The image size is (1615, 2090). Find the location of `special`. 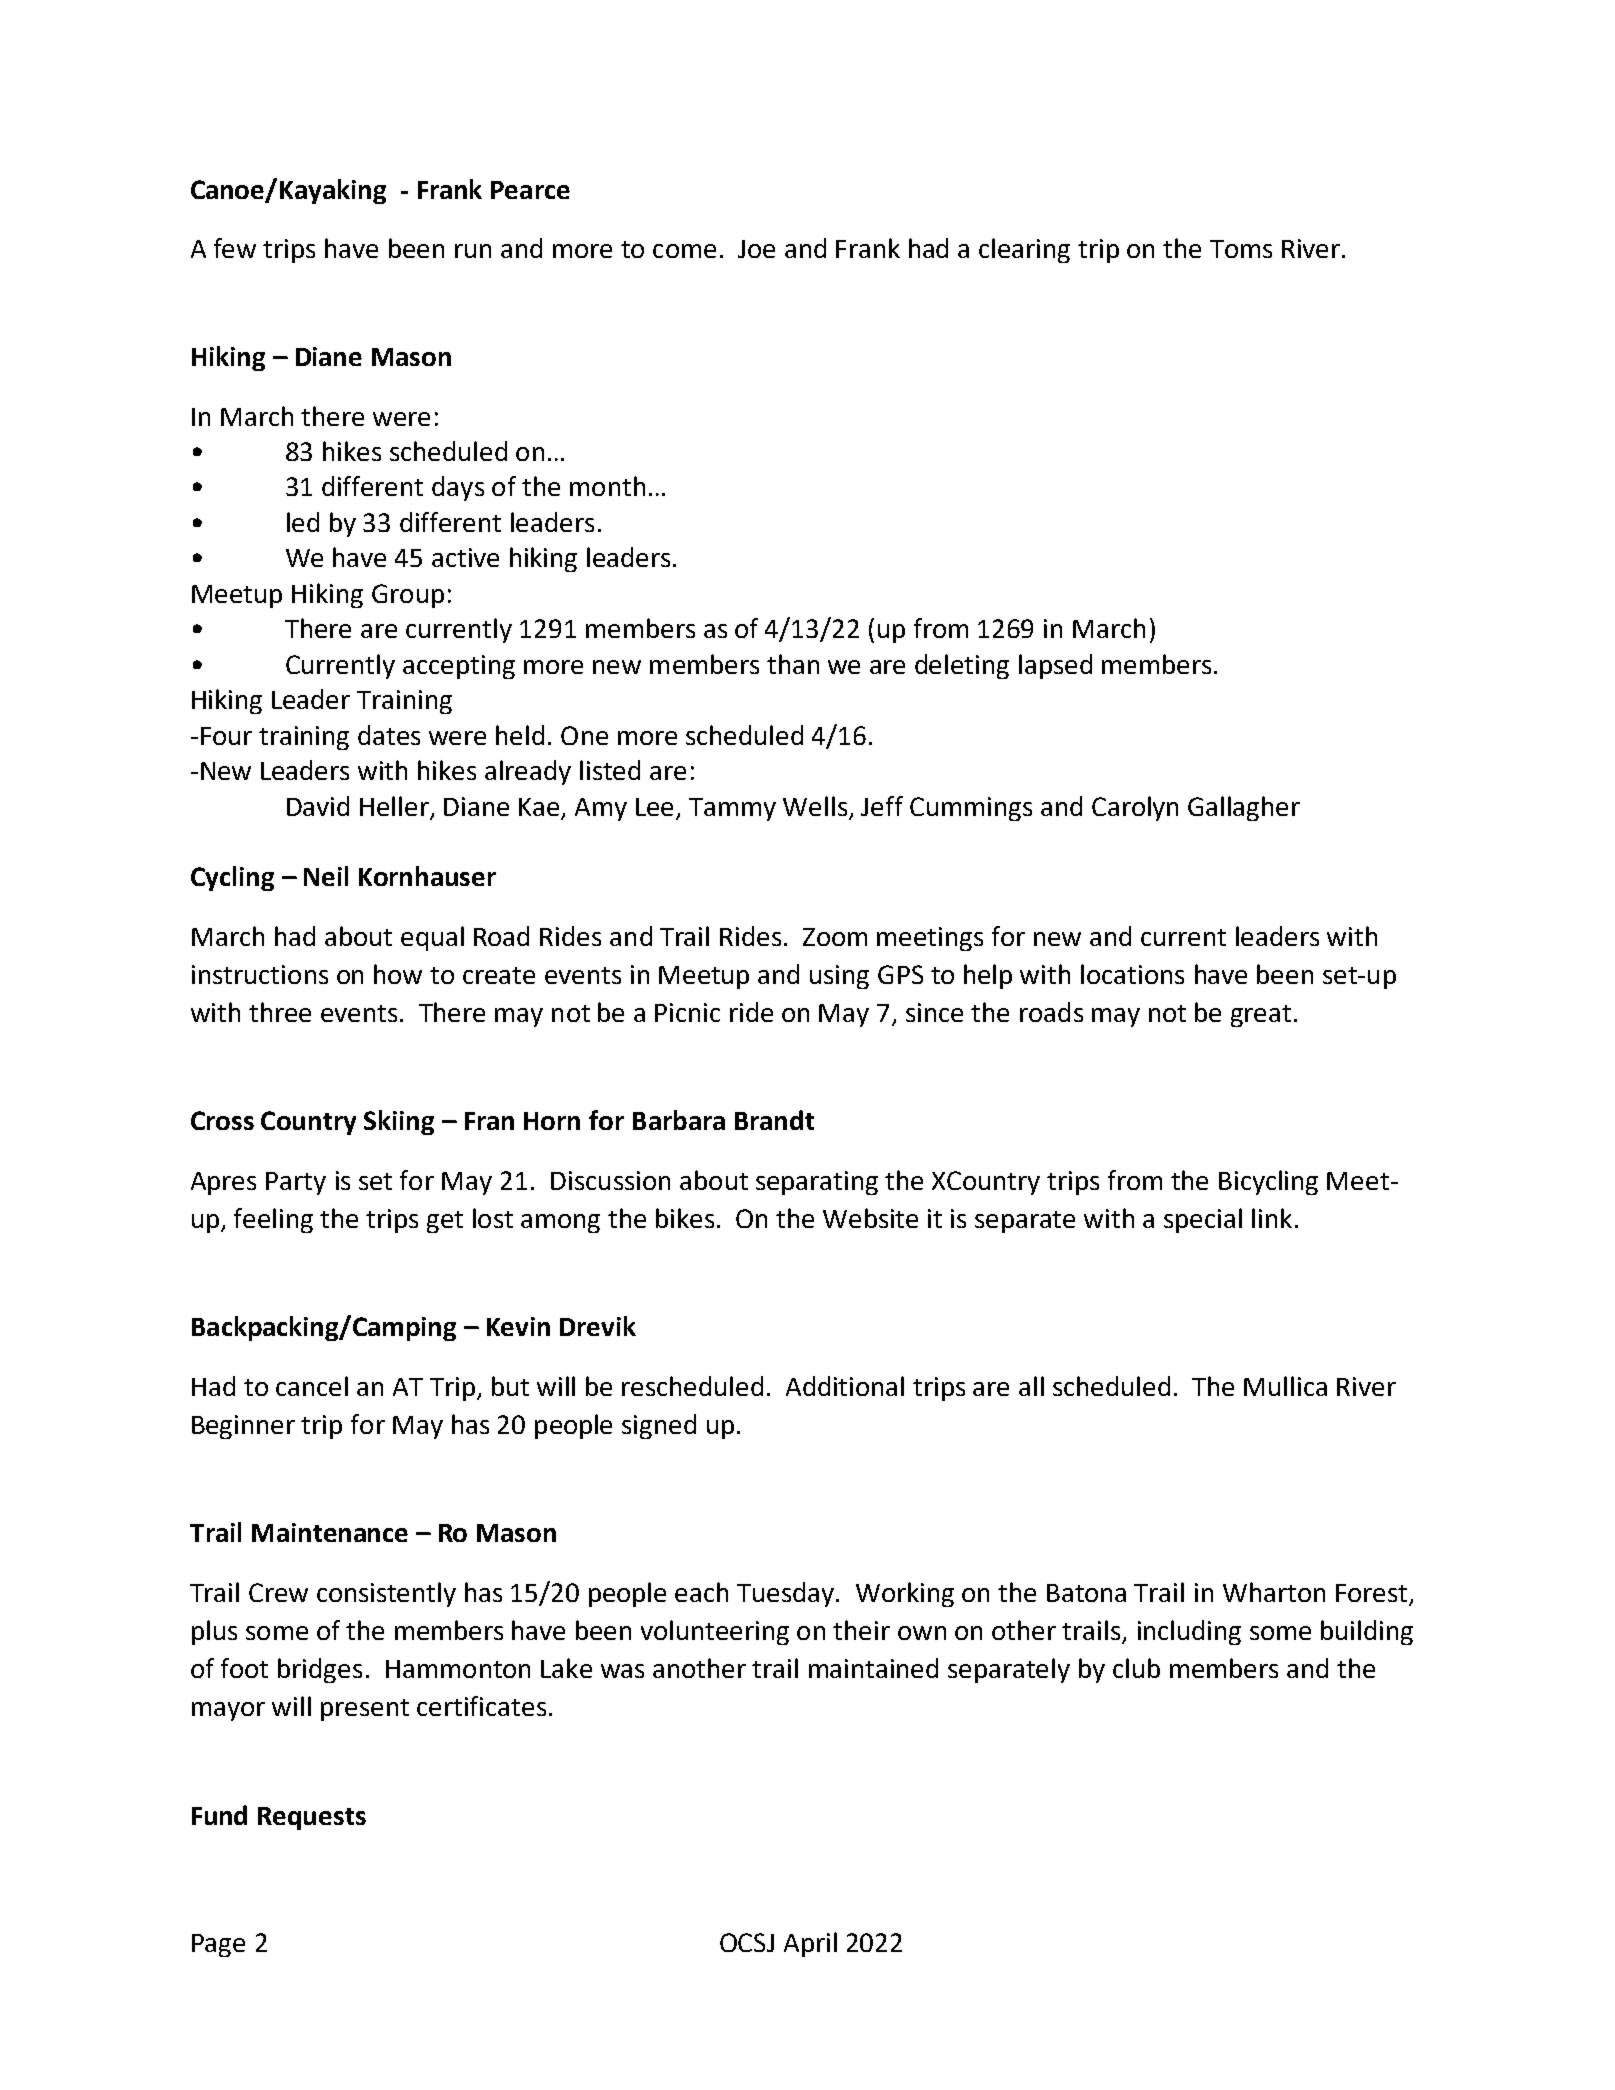

special is located at coordinates (1203, 1220).
